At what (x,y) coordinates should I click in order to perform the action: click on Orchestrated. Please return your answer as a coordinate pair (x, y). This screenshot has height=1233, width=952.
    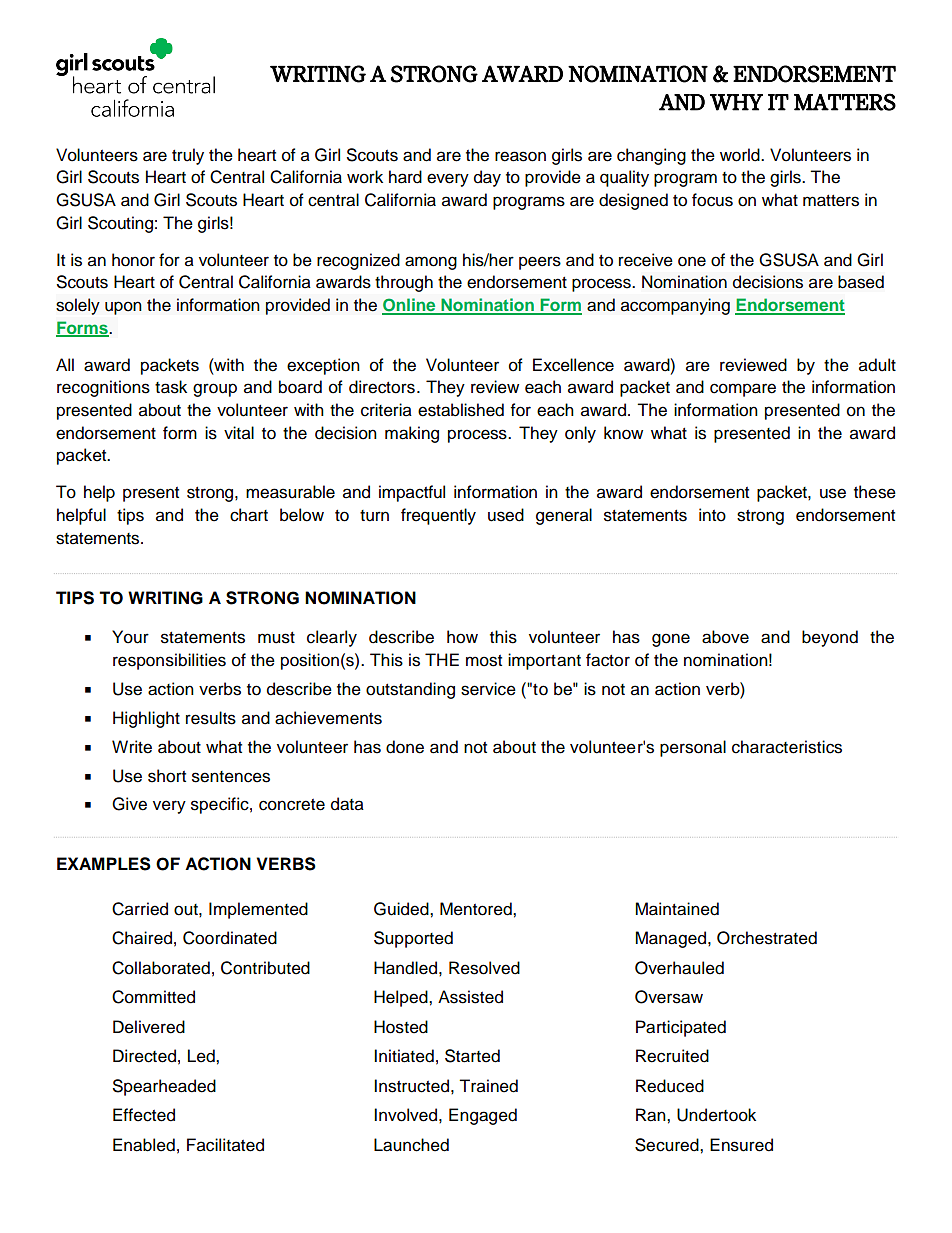
    Looking at the image, I should click on (767, 938).
